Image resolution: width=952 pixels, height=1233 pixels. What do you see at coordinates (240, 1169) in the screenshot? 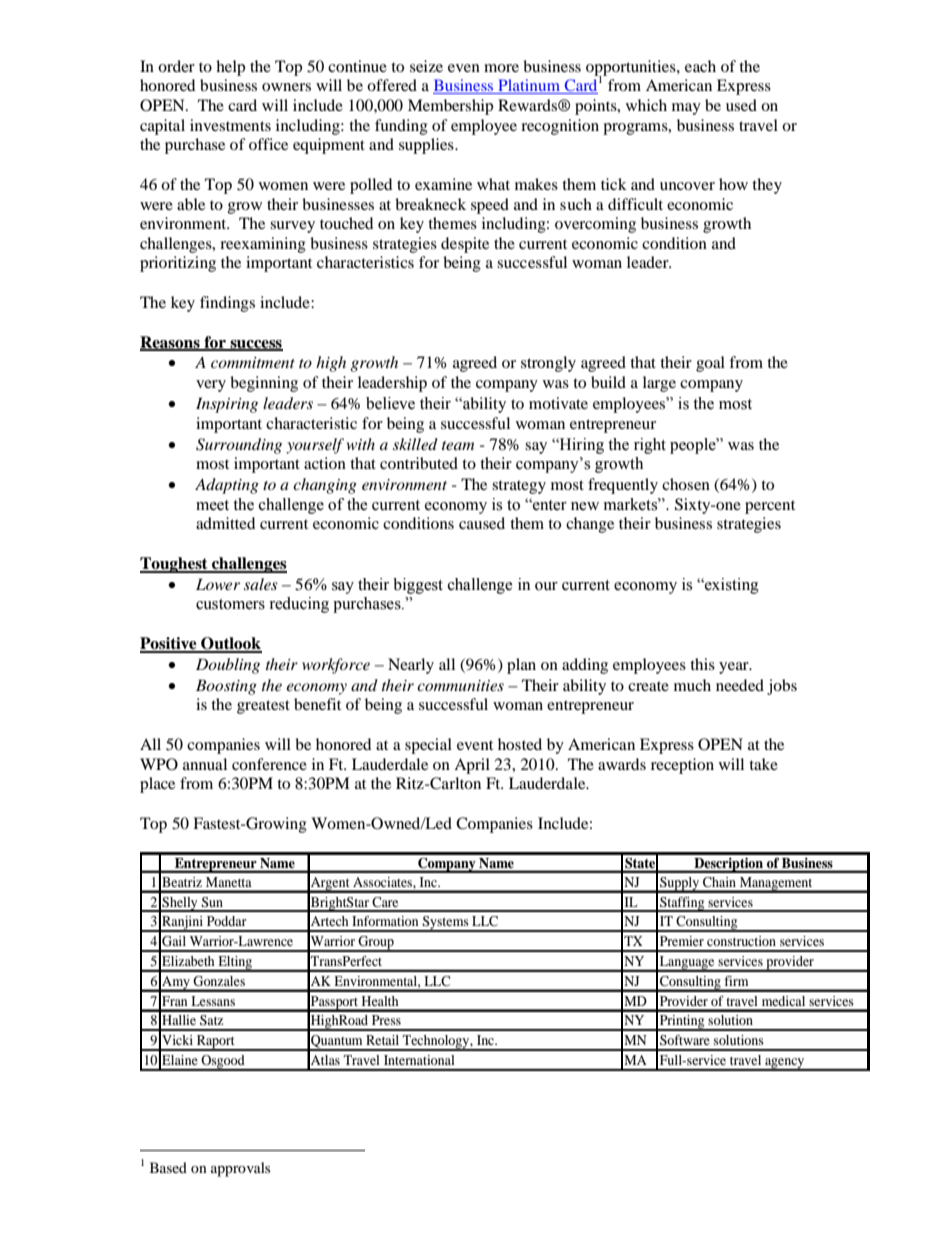
I see `approvals` at bounding box center [240, 1169].
